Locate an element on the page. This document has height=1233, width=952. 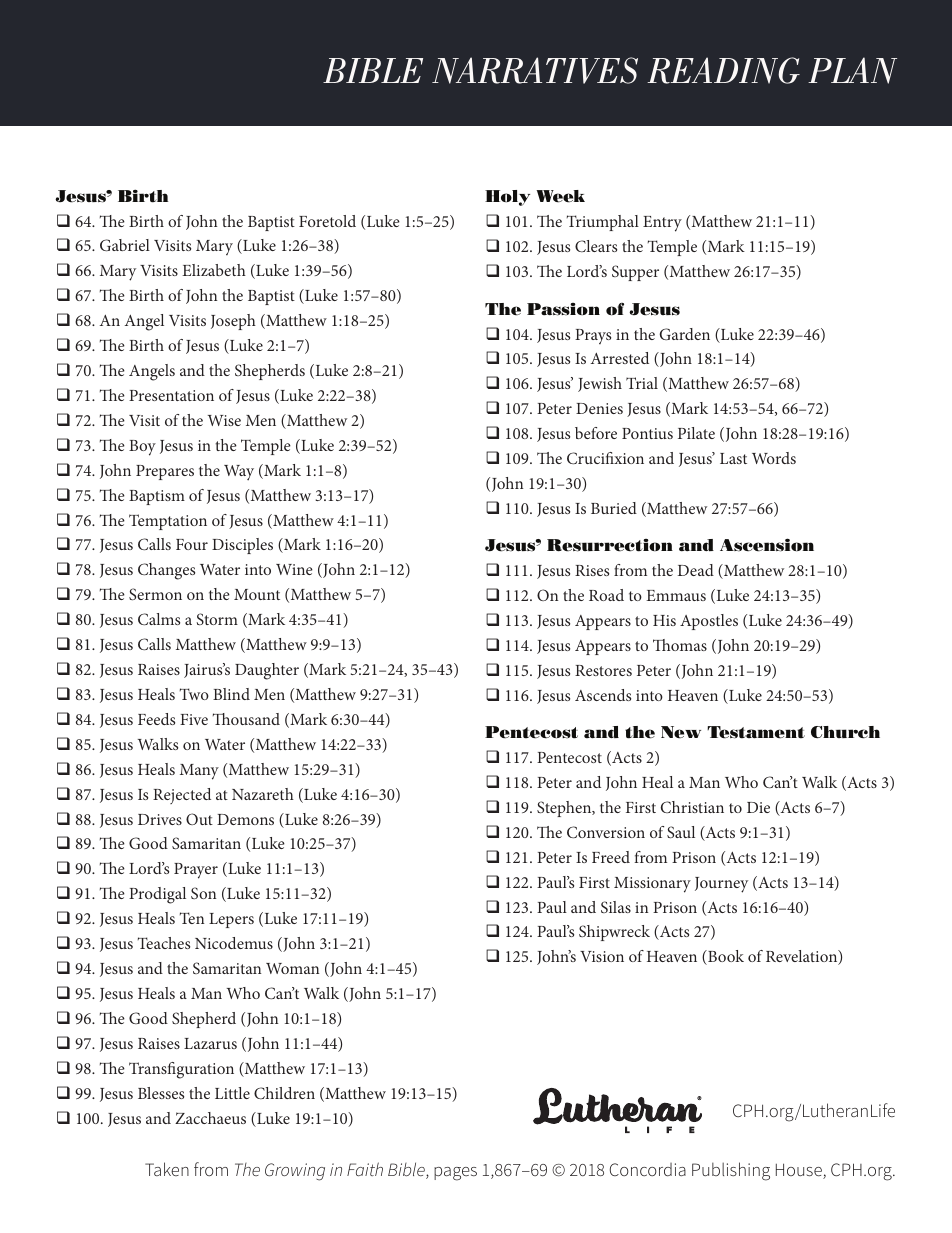
pages is located at coordinates (455, 1174).
